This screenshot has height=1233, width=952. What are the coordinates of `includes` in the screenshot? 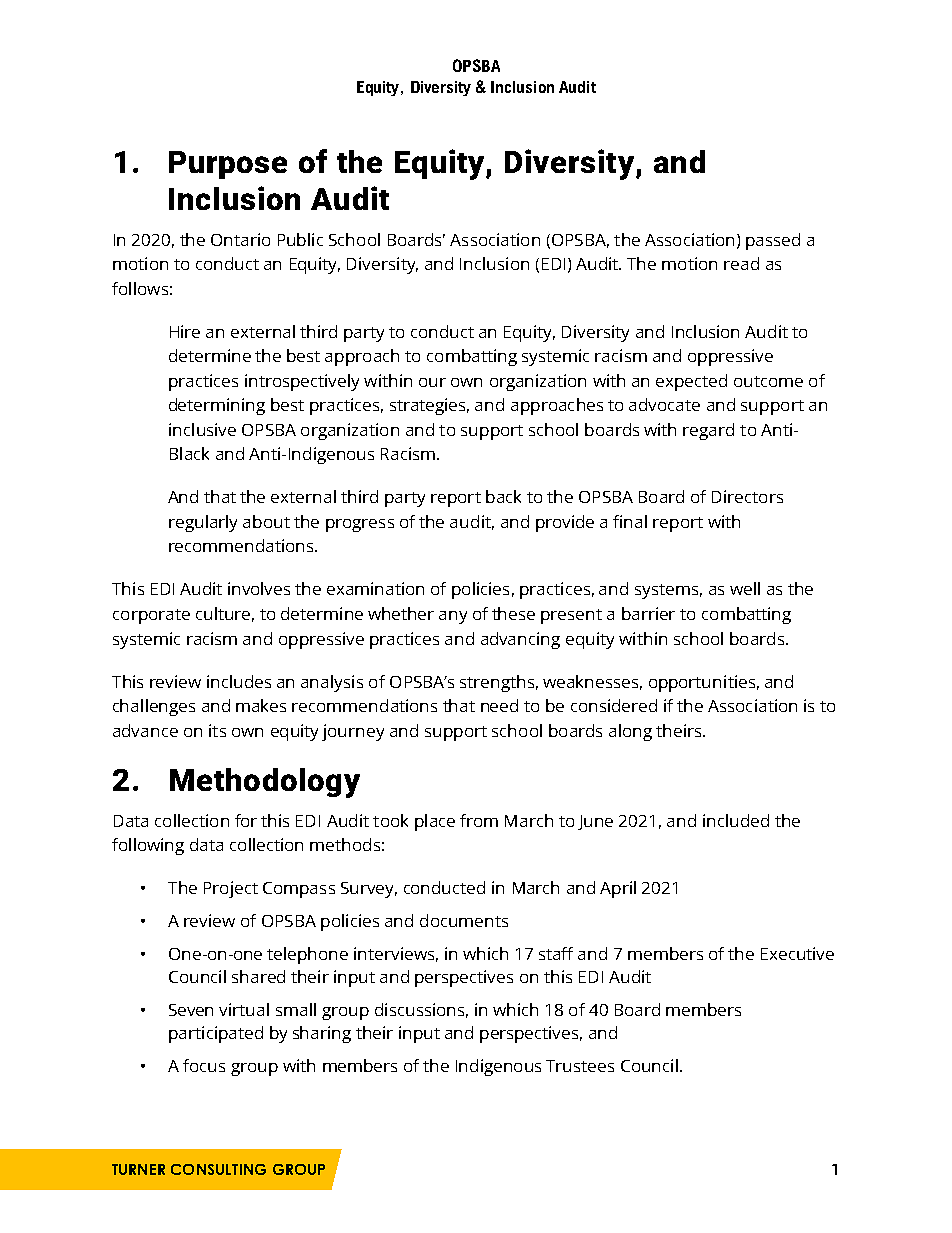 It's located at (239, 681).
